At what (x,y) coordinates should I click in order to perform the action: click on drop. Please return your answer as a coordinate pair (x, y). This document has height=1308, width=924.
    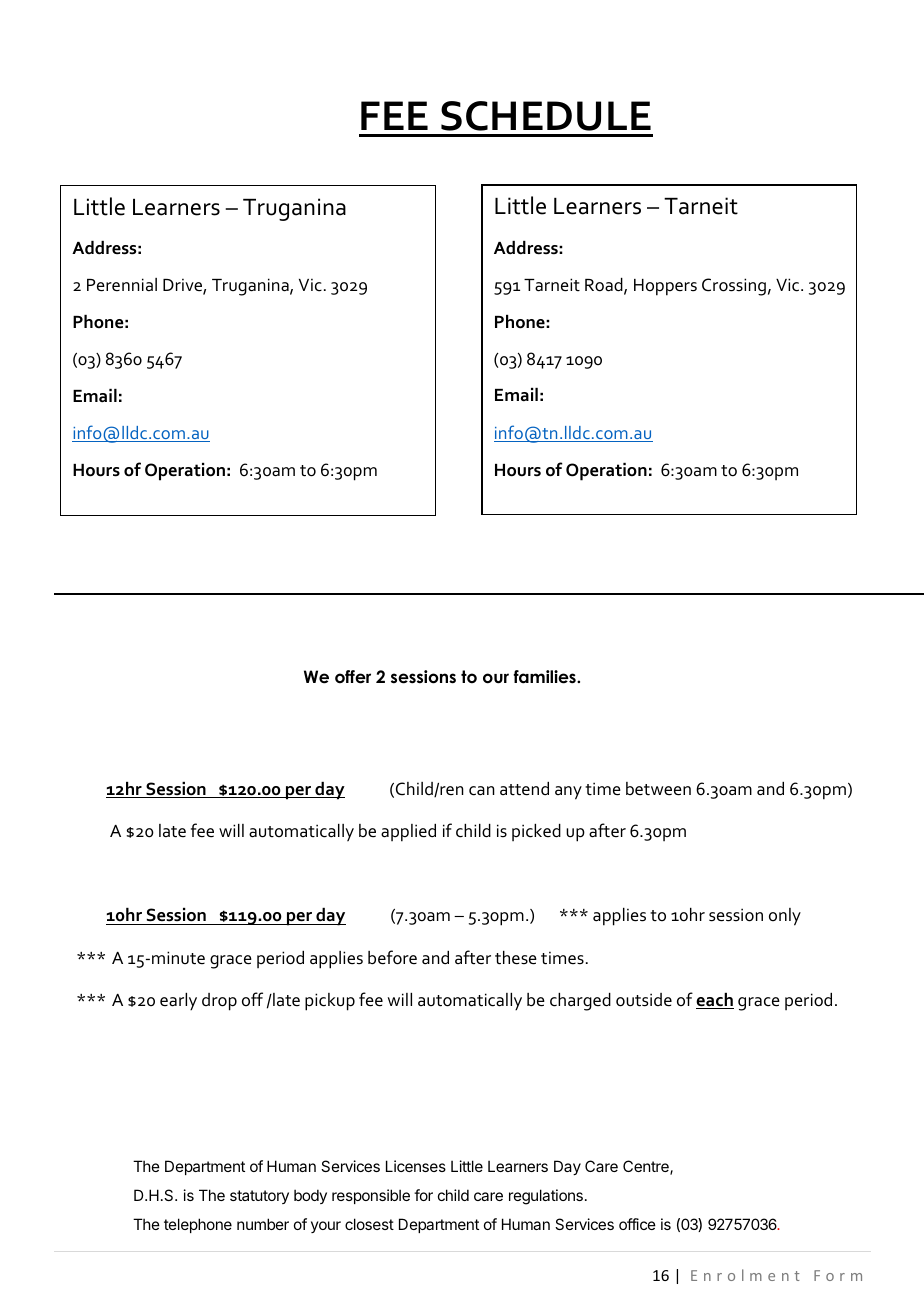
    Looking at the image, I should click on (219, 1002).
